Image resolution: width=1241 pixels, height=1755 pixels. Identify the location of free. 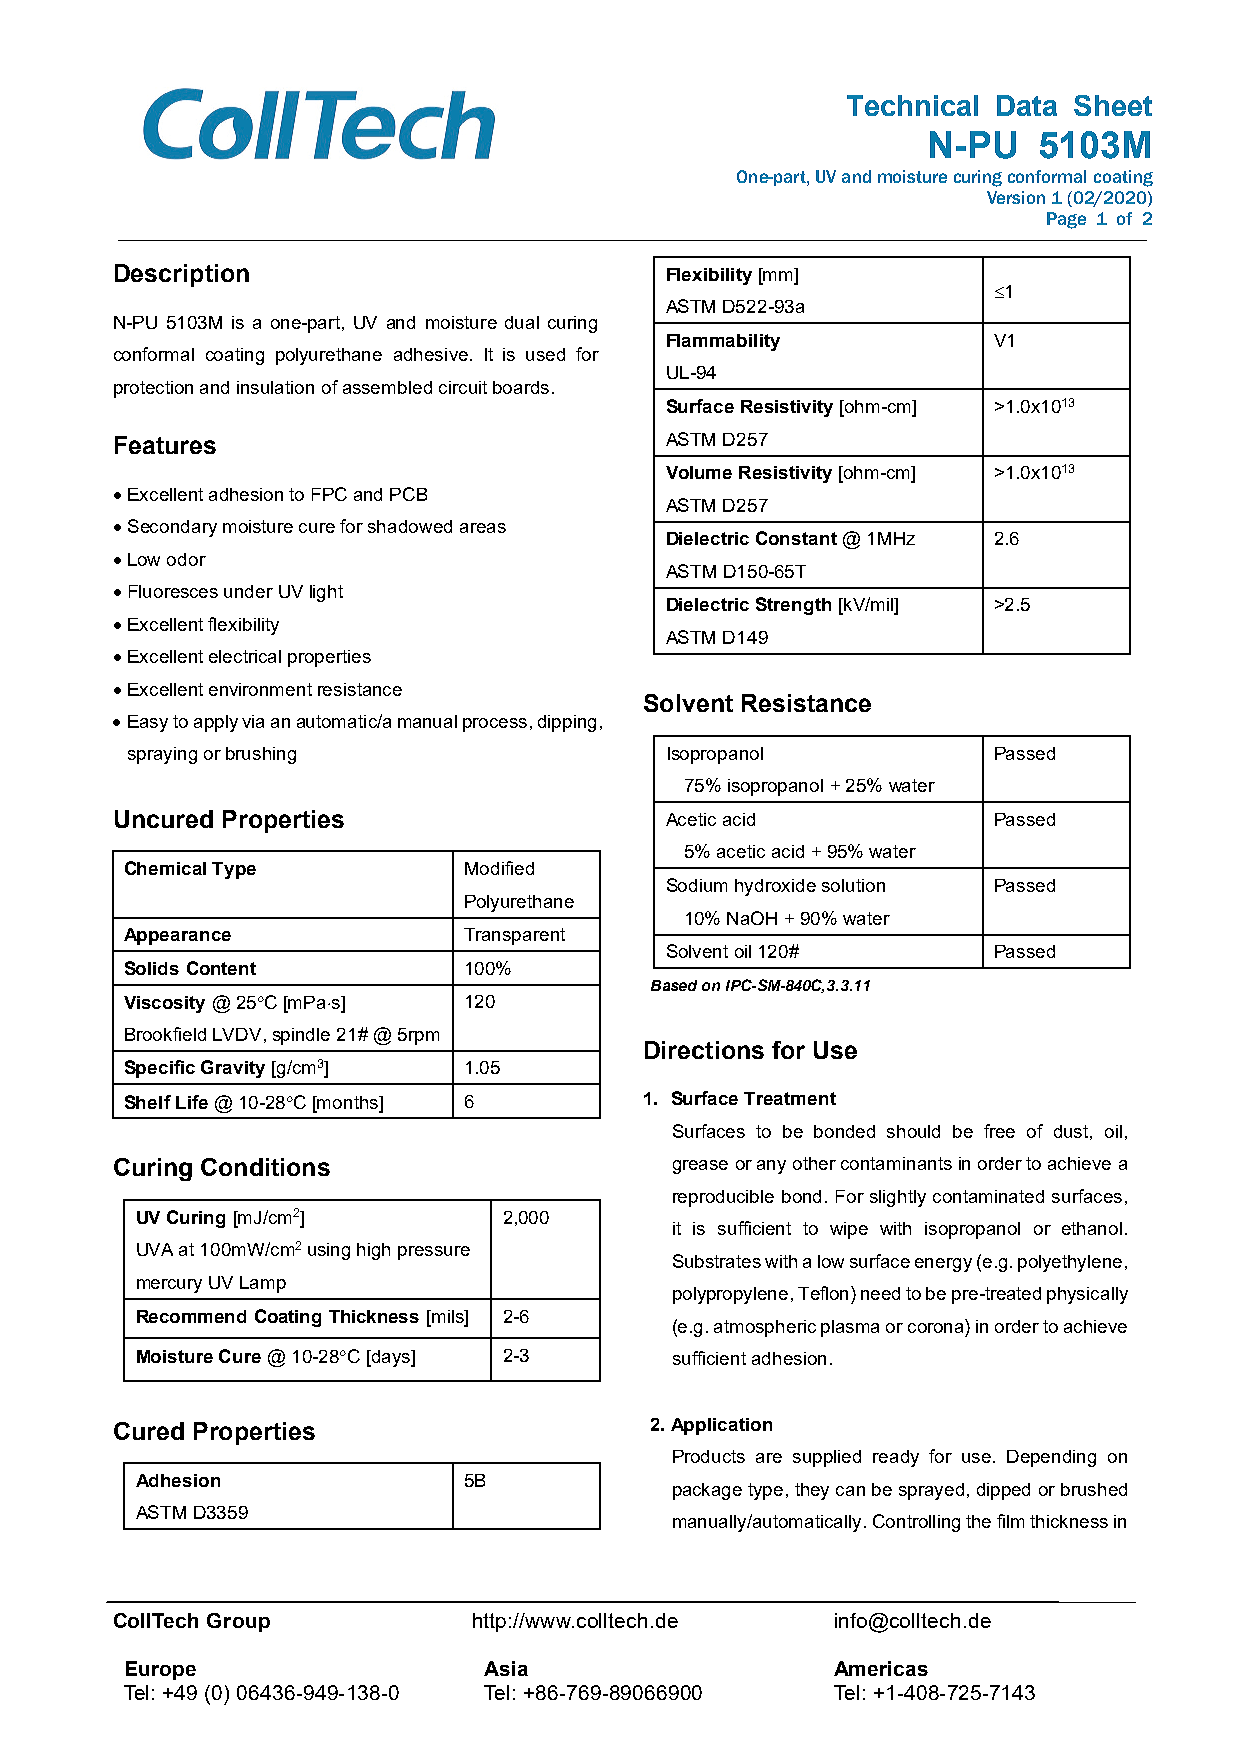
(999, 1131).
